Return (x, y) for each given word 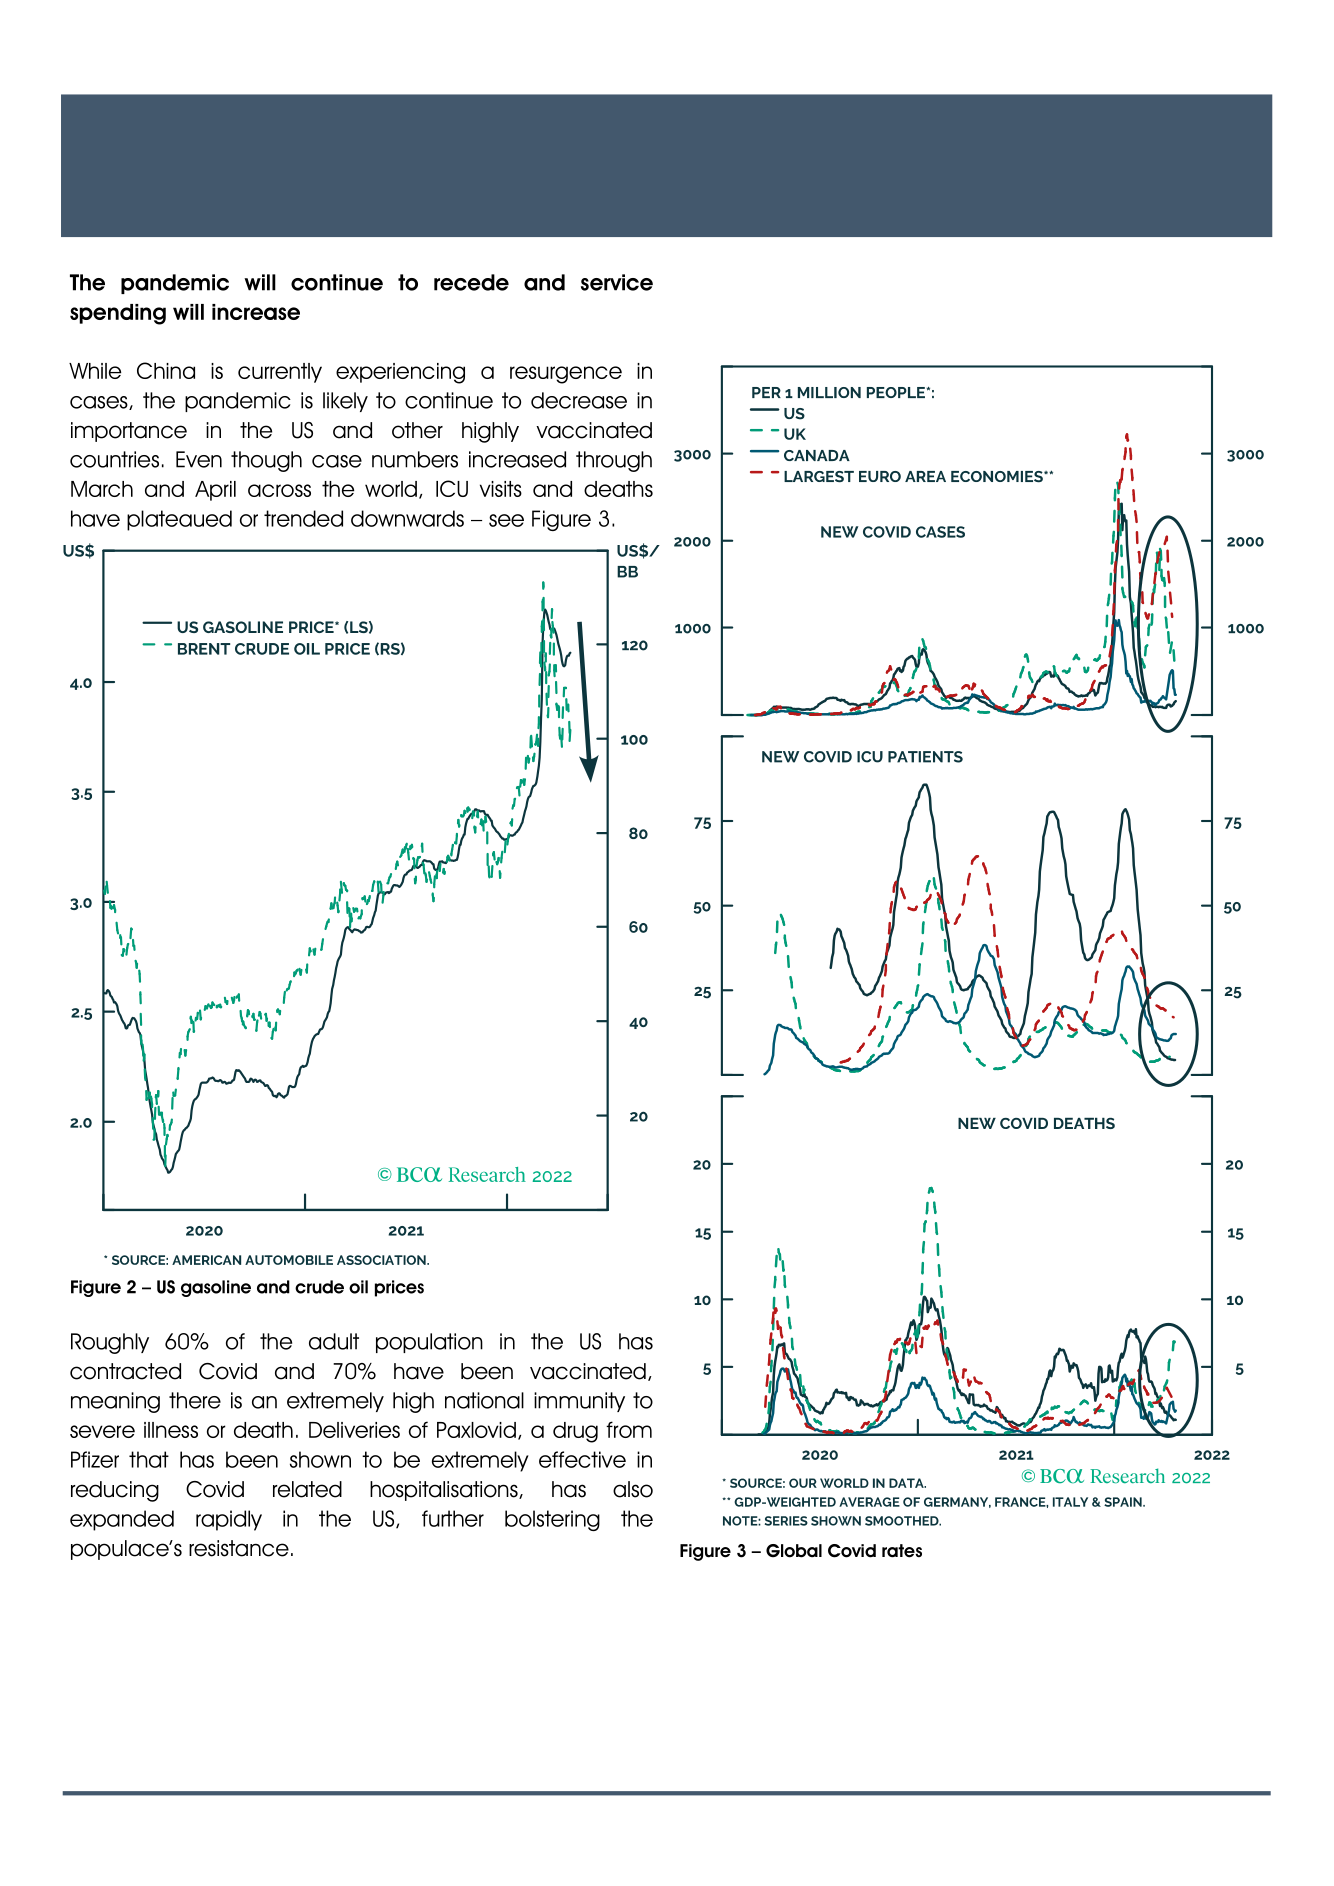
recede (471, 282)
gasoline (216, 1288)
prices (399, 1288)
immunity (579, 1402)
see (506, 520)
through (614, 461)
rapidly (229, 1520)
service (617, 282)
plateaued (179, 520)
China (166, 370)
